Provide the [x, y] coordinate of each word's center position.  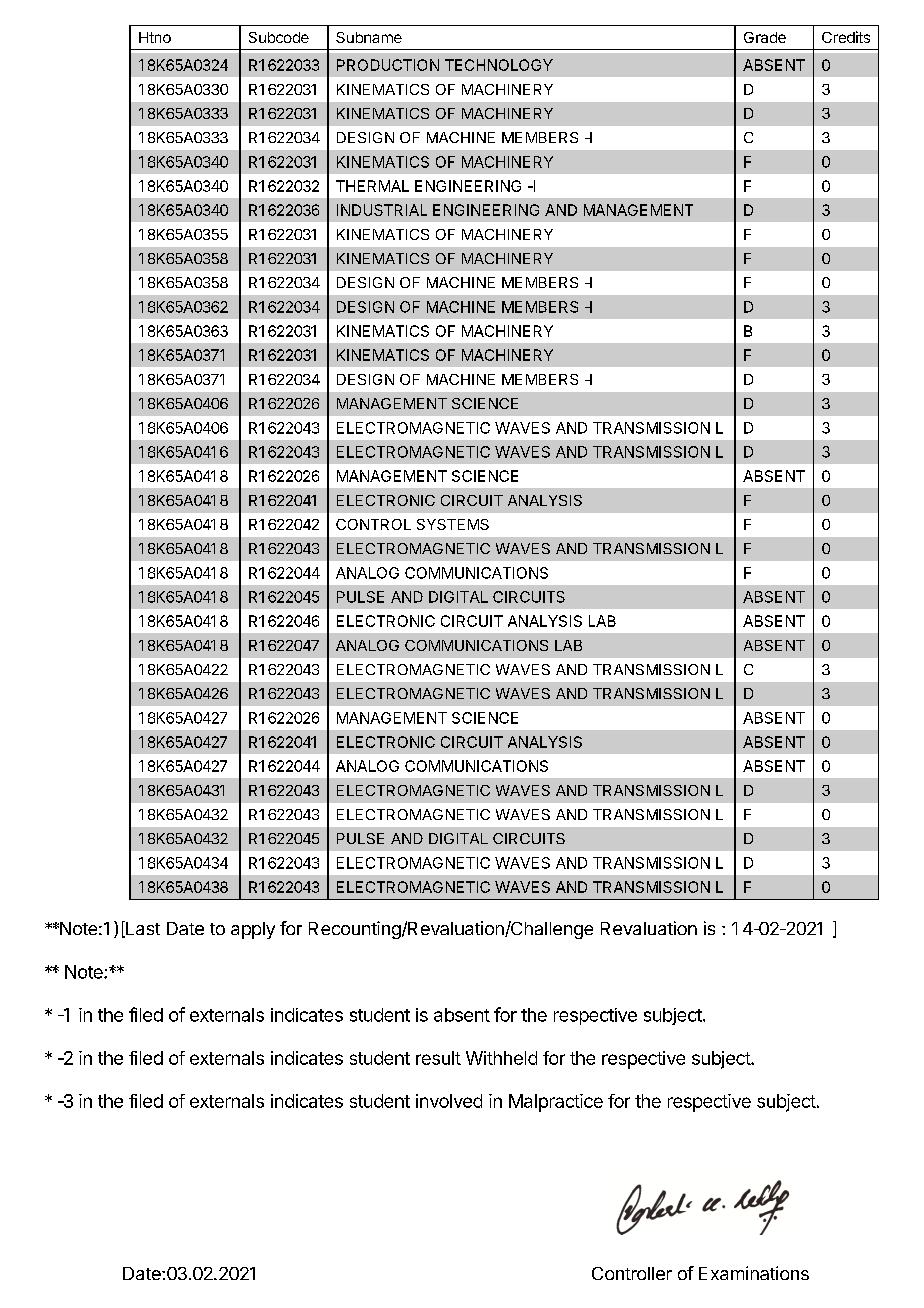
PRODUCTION [388, 65]
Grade [765, 37]
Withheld [501, 1058]
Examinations [754, 1273]
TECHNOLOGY [499, 65]
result [438, 1058]
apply [253, 930]
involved [449, 1101]
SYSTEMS [453, 524]
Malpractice [556, 1103]
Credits [846, 37]
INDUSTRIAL [382, 210]
